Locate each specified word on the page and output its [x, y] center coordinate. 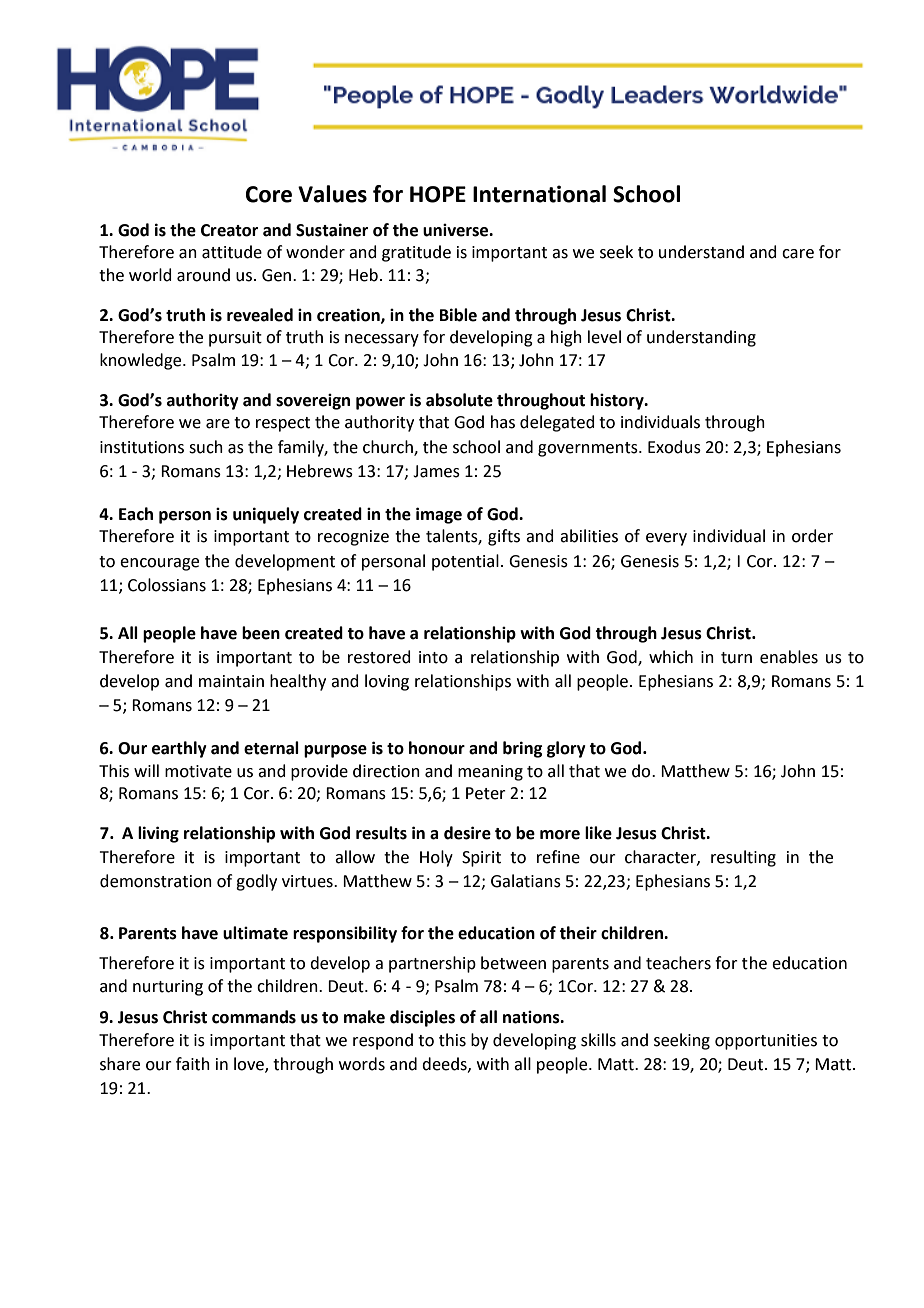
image [439, 515]
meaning [490, 773]
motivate [198, 771]
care [798, 254]
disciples [422, 1018]
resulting [743, 858]
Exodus [674, 447]
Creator [229, 230]
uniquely [266, 515]
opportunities [766, 1042]
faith [193, 1064]
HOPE [438, 194]
